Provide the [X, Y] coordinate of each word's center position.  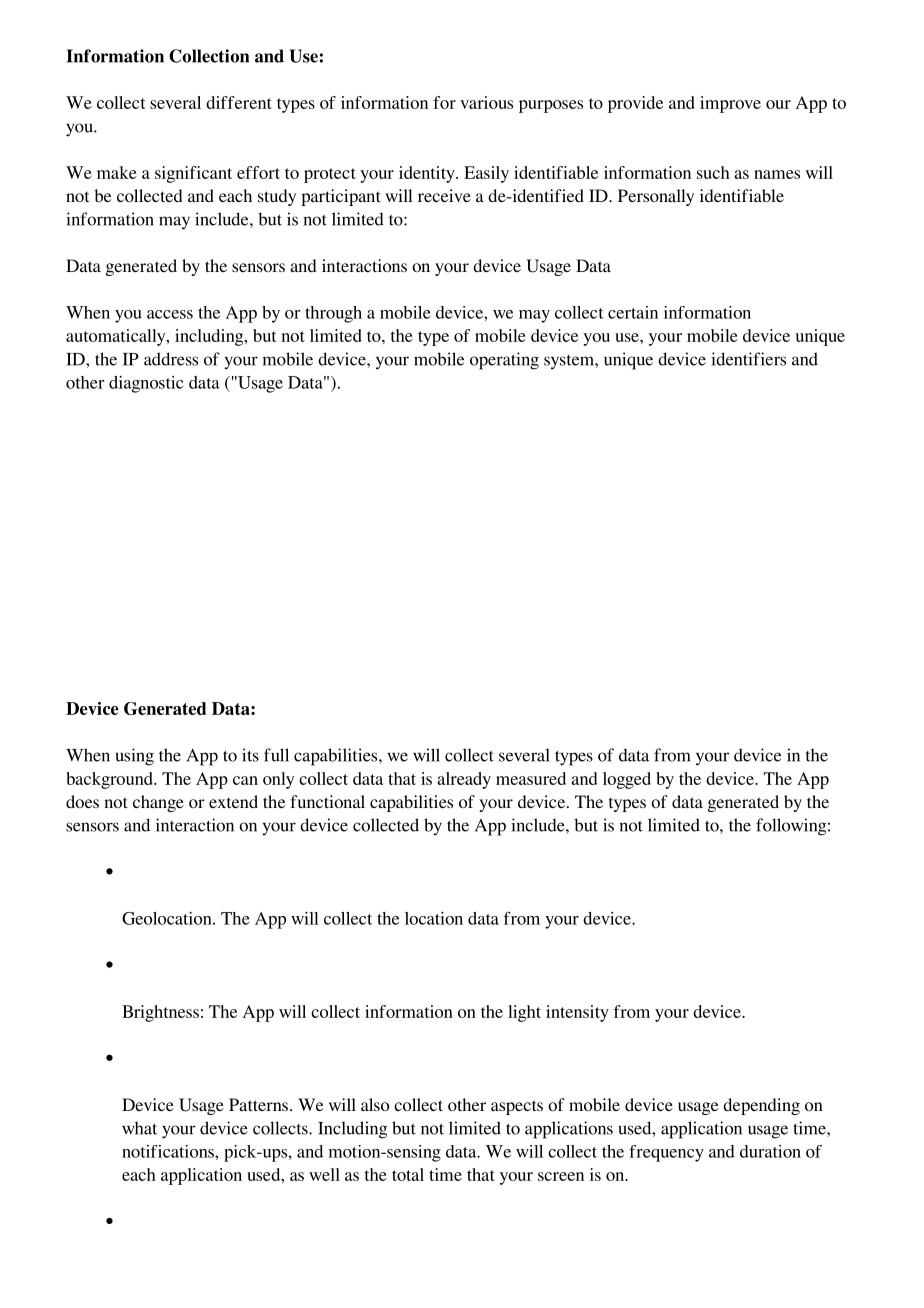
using [135, 757]
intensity [577, 1013]
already [464, 780]
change [158, 803]
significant [193, 174]
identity [428, 174]
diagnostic [146, 384]
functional [327, 801]
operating [504, 361]
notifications [169, 1151]
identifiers [748, 359]
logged [627, 780]
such [713, 172]
